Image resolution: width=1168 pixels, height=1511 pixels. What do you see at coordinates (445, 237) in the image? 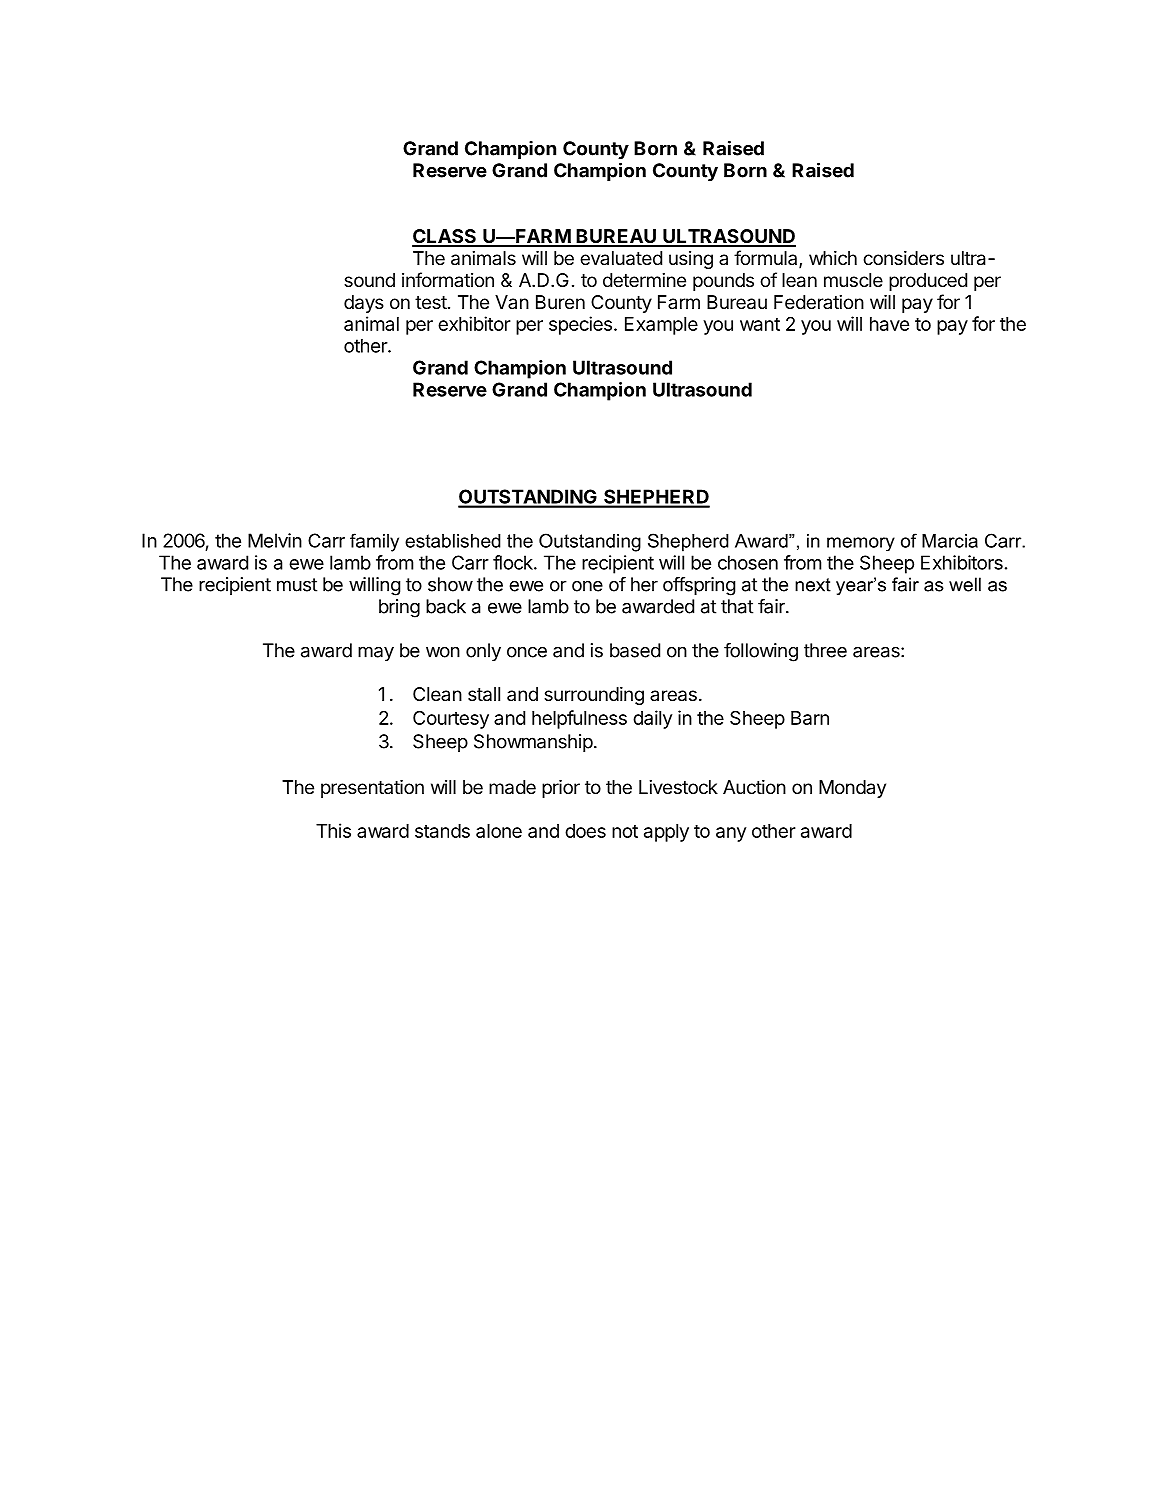
I see `CLASS` at bounding box center [445, 237].
